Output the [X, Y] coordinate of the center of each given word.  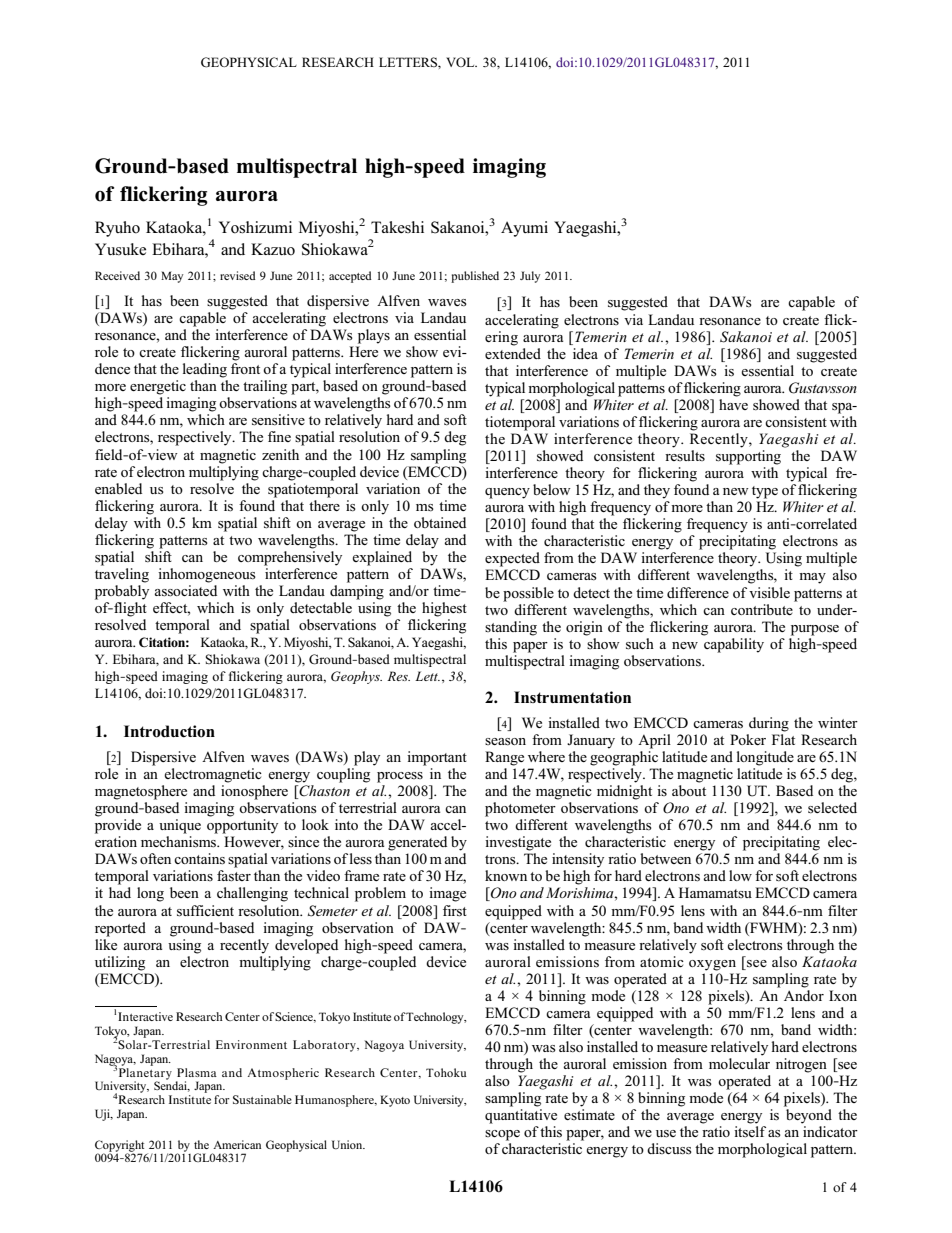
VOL [461, 62]
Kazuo [273, 249]
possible [528, 594]
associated [186, 591]
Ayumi [524, 229]
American [237, 1144]
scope [502, 1135]
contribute [763, 608]
